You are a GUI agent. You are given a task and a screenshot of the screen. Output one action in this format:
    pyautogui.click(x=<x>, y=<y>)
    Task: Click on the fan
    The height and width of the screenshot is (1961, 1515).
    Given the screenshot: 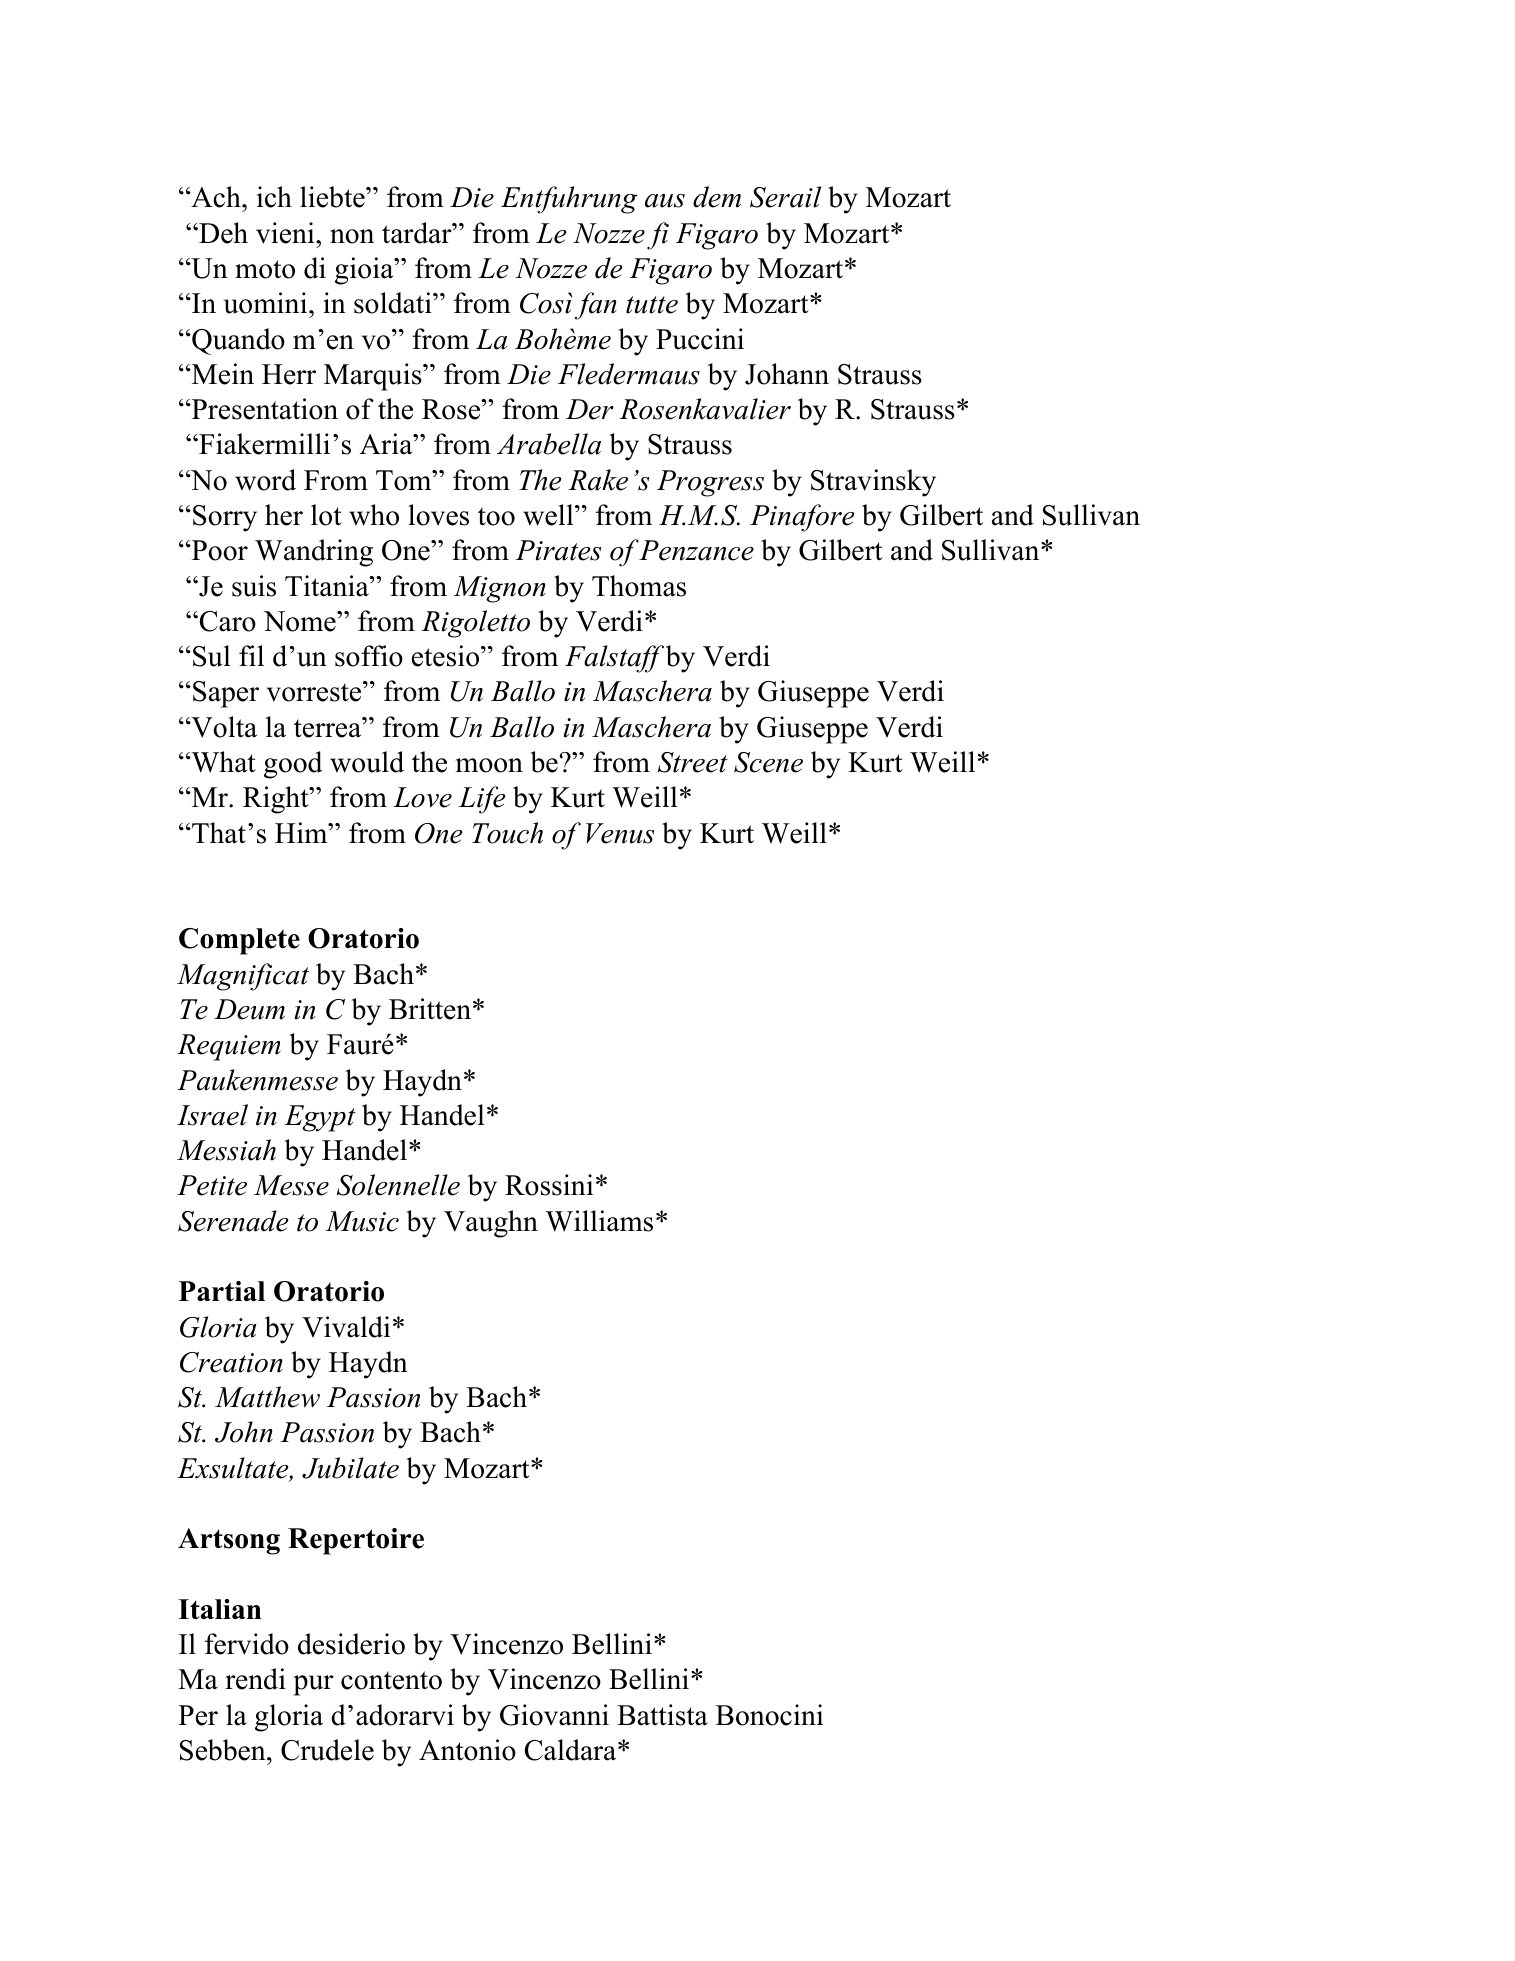 What is the action you would take?
    pyautogui.click(x=594, y=306)
